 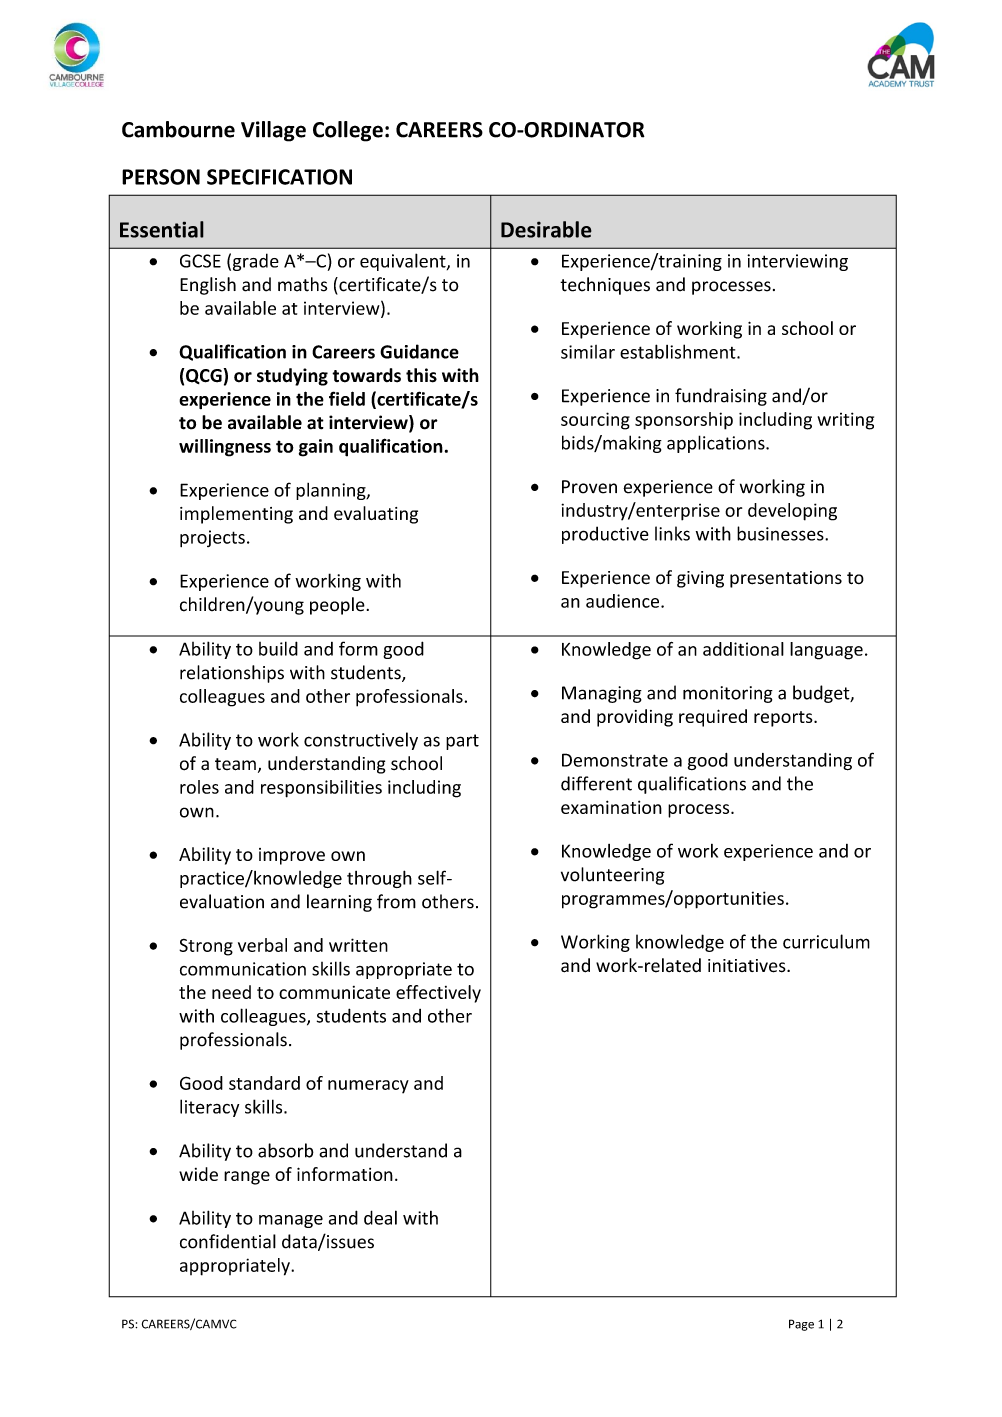 I want to click on part, so click(x=462, y=742).
